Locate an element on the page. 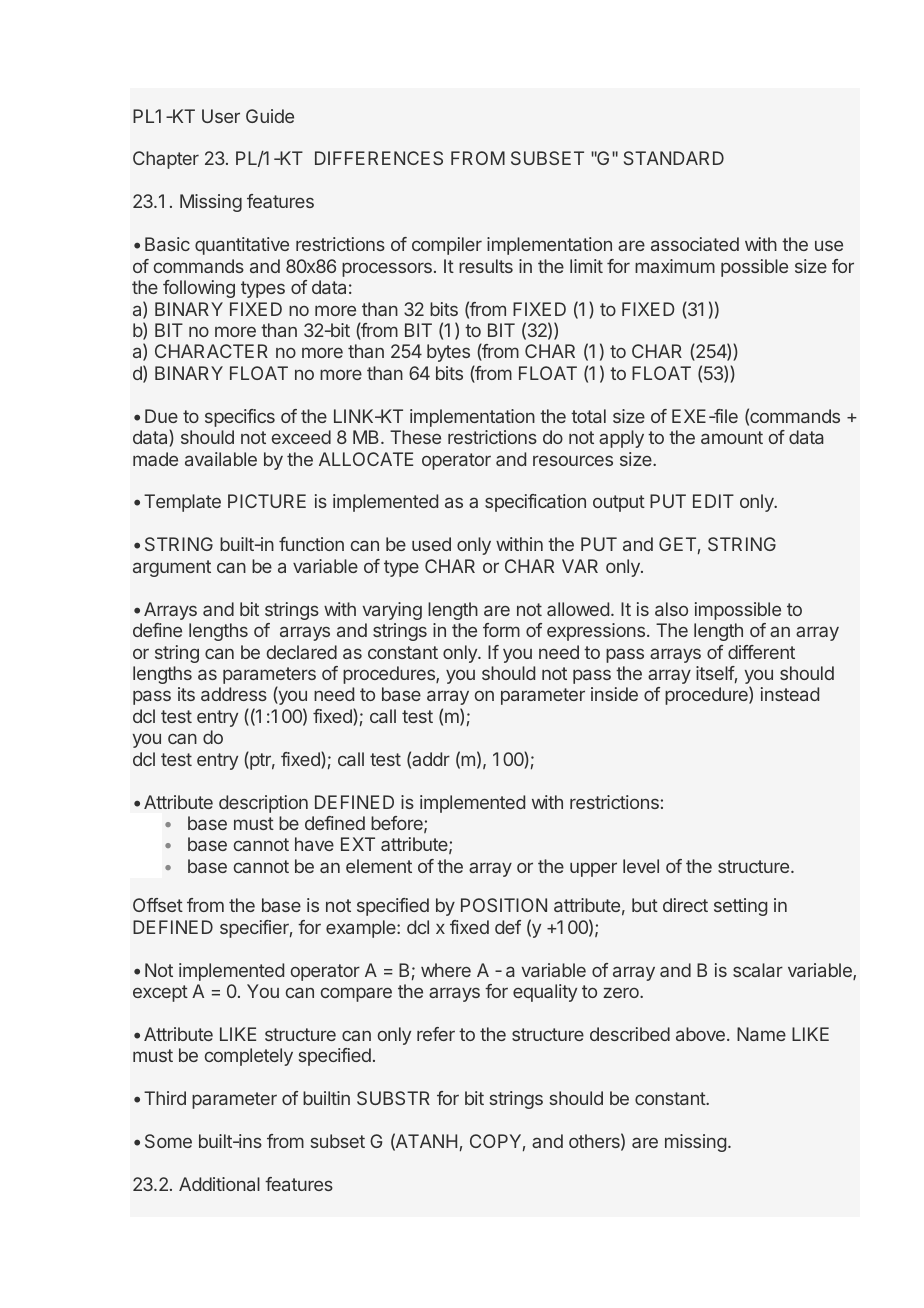 This document has height=1308, width=924. setting is located at coordinates (740, 907).
